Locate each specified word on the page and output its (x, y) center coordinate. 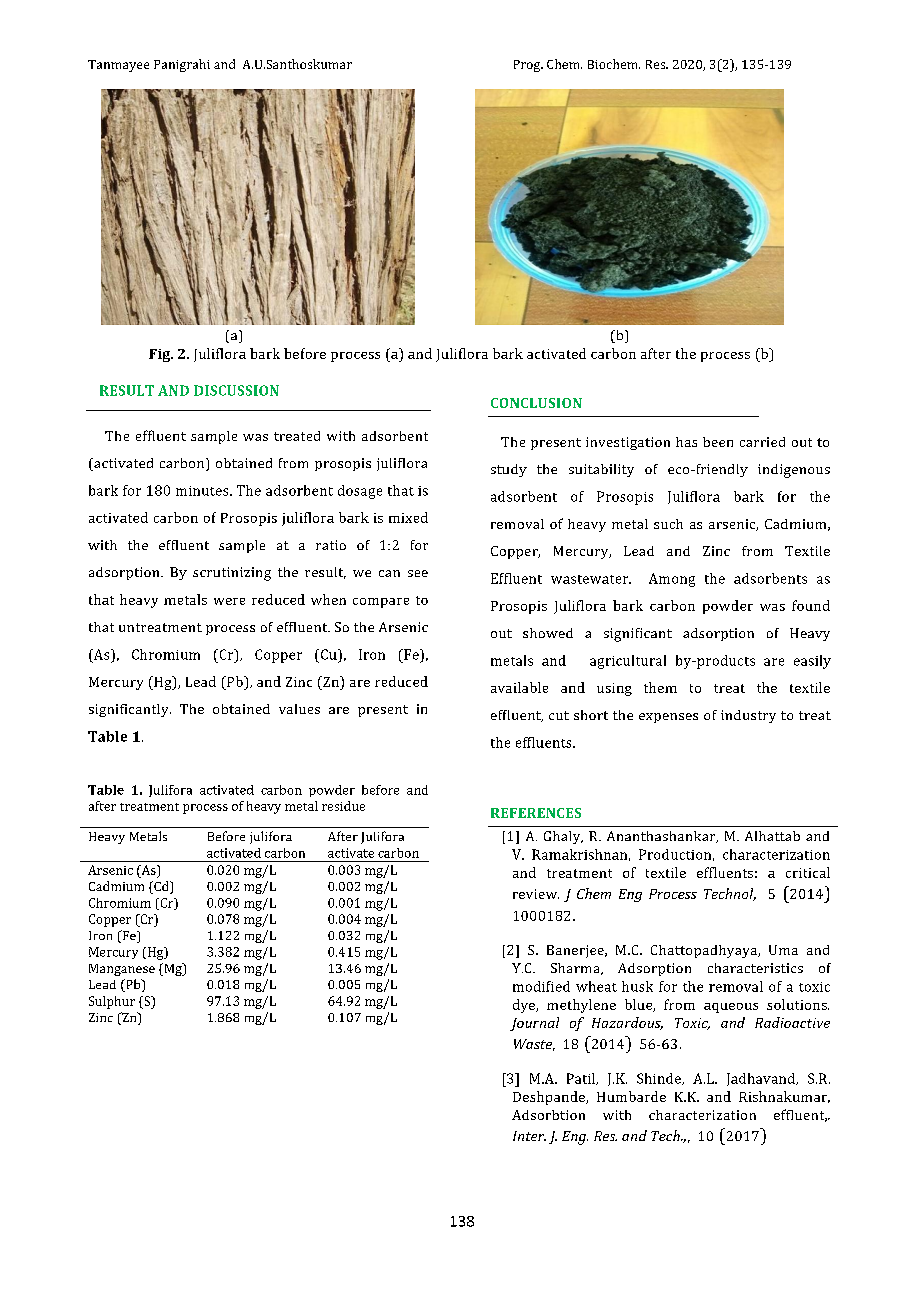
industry (748, 716)
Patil (582, 1079)
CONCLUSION (536, 403)
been (718, 442)
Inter (529, 1136)
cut (559, 715)
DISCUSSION (236, 390)
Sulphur (112, 1002)
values (299, 709)
